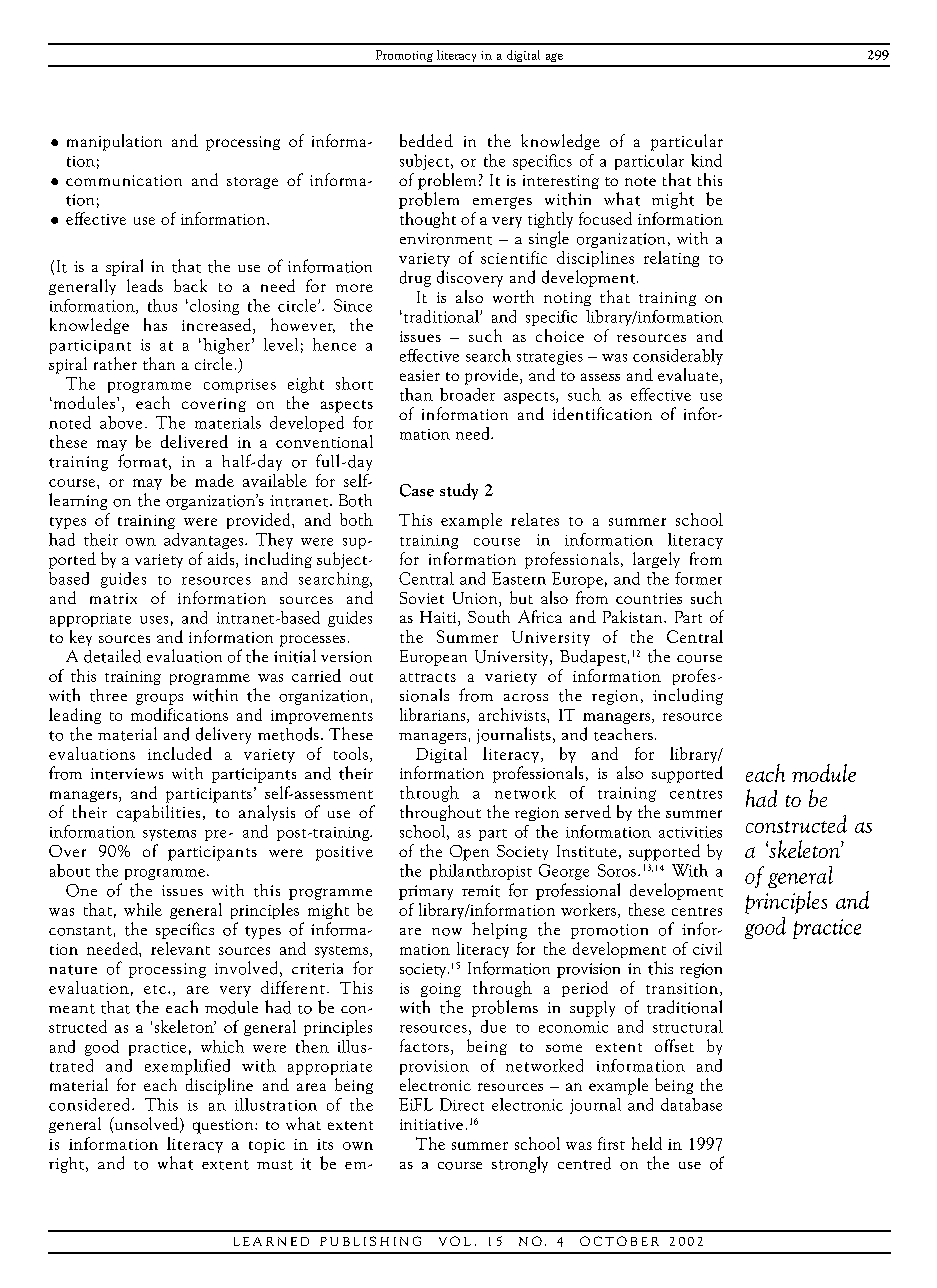  Describe the element at coordinates (91, 1104) in the screenshot. I see `considered` at that location.
